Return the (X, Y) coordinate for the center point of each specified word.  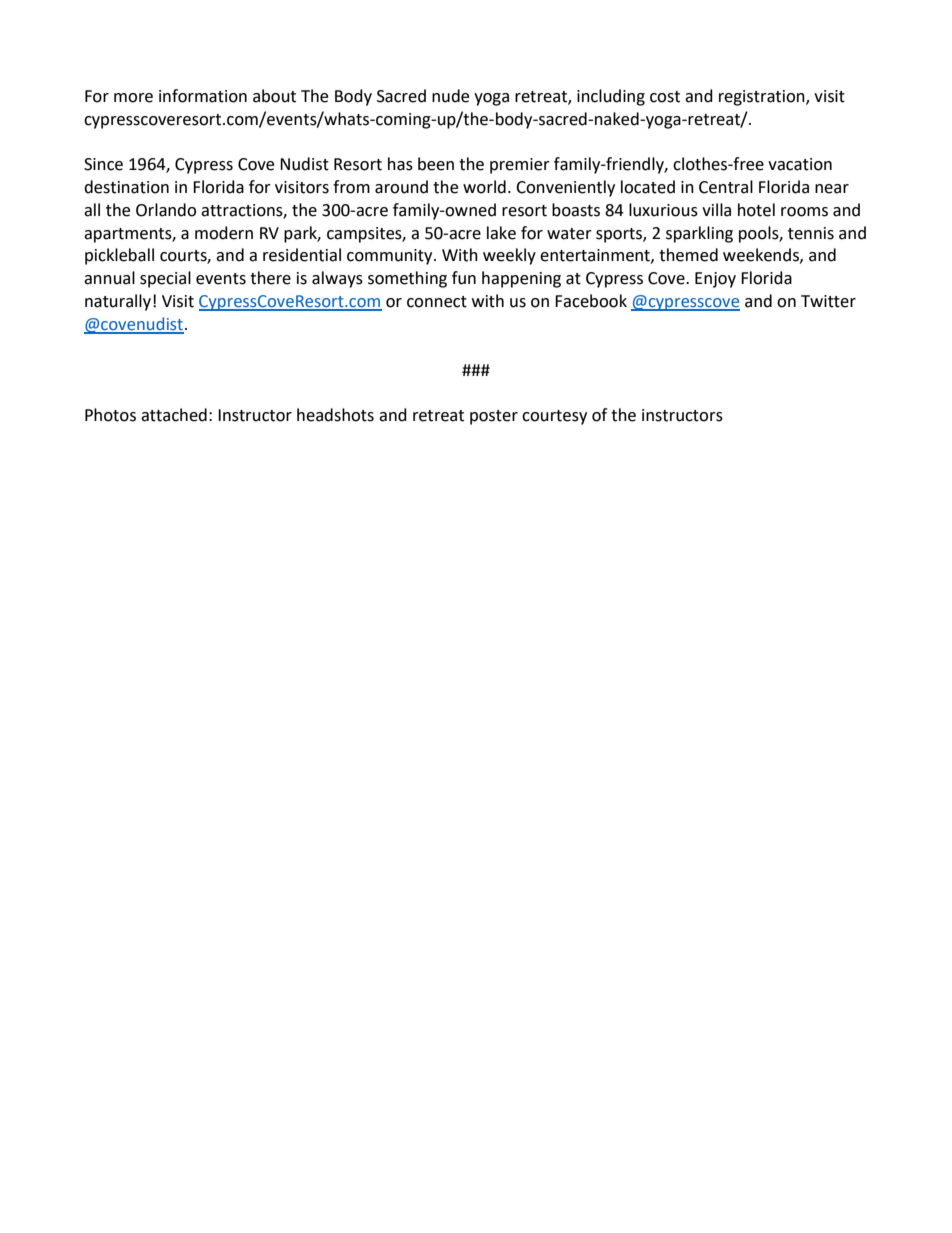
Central (726, 187)
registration (763, 98)
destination (126, 187)
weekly (509, 256)
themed (688, 255)
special (165, 279)
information (203, 96)
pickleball (119, 256)
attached (174, 415)
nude (450, 96)
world (484, 187)
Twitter (828, 301)
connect (437, 302)
